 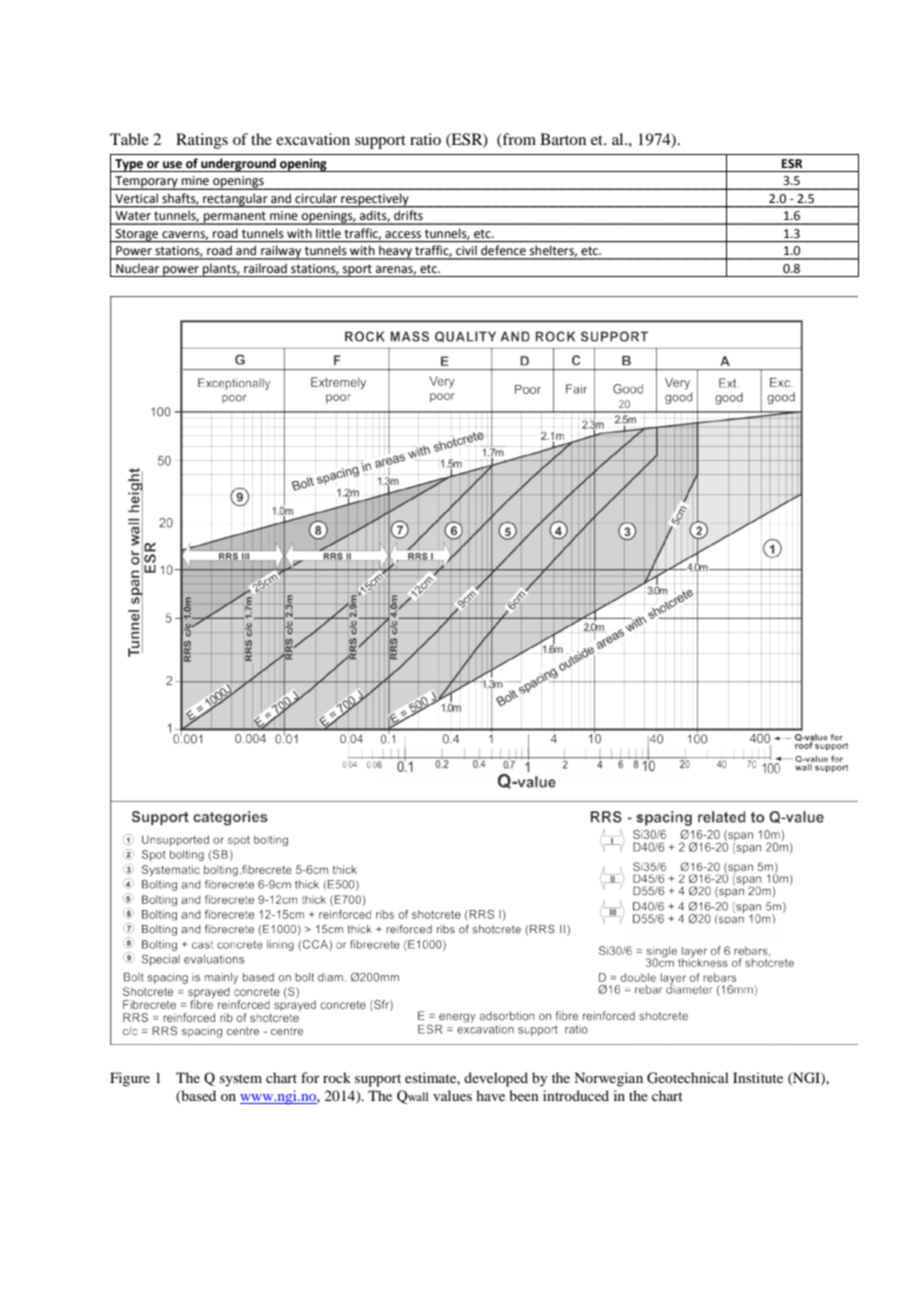 I want to click on system, so click(x=241, y=1080).
